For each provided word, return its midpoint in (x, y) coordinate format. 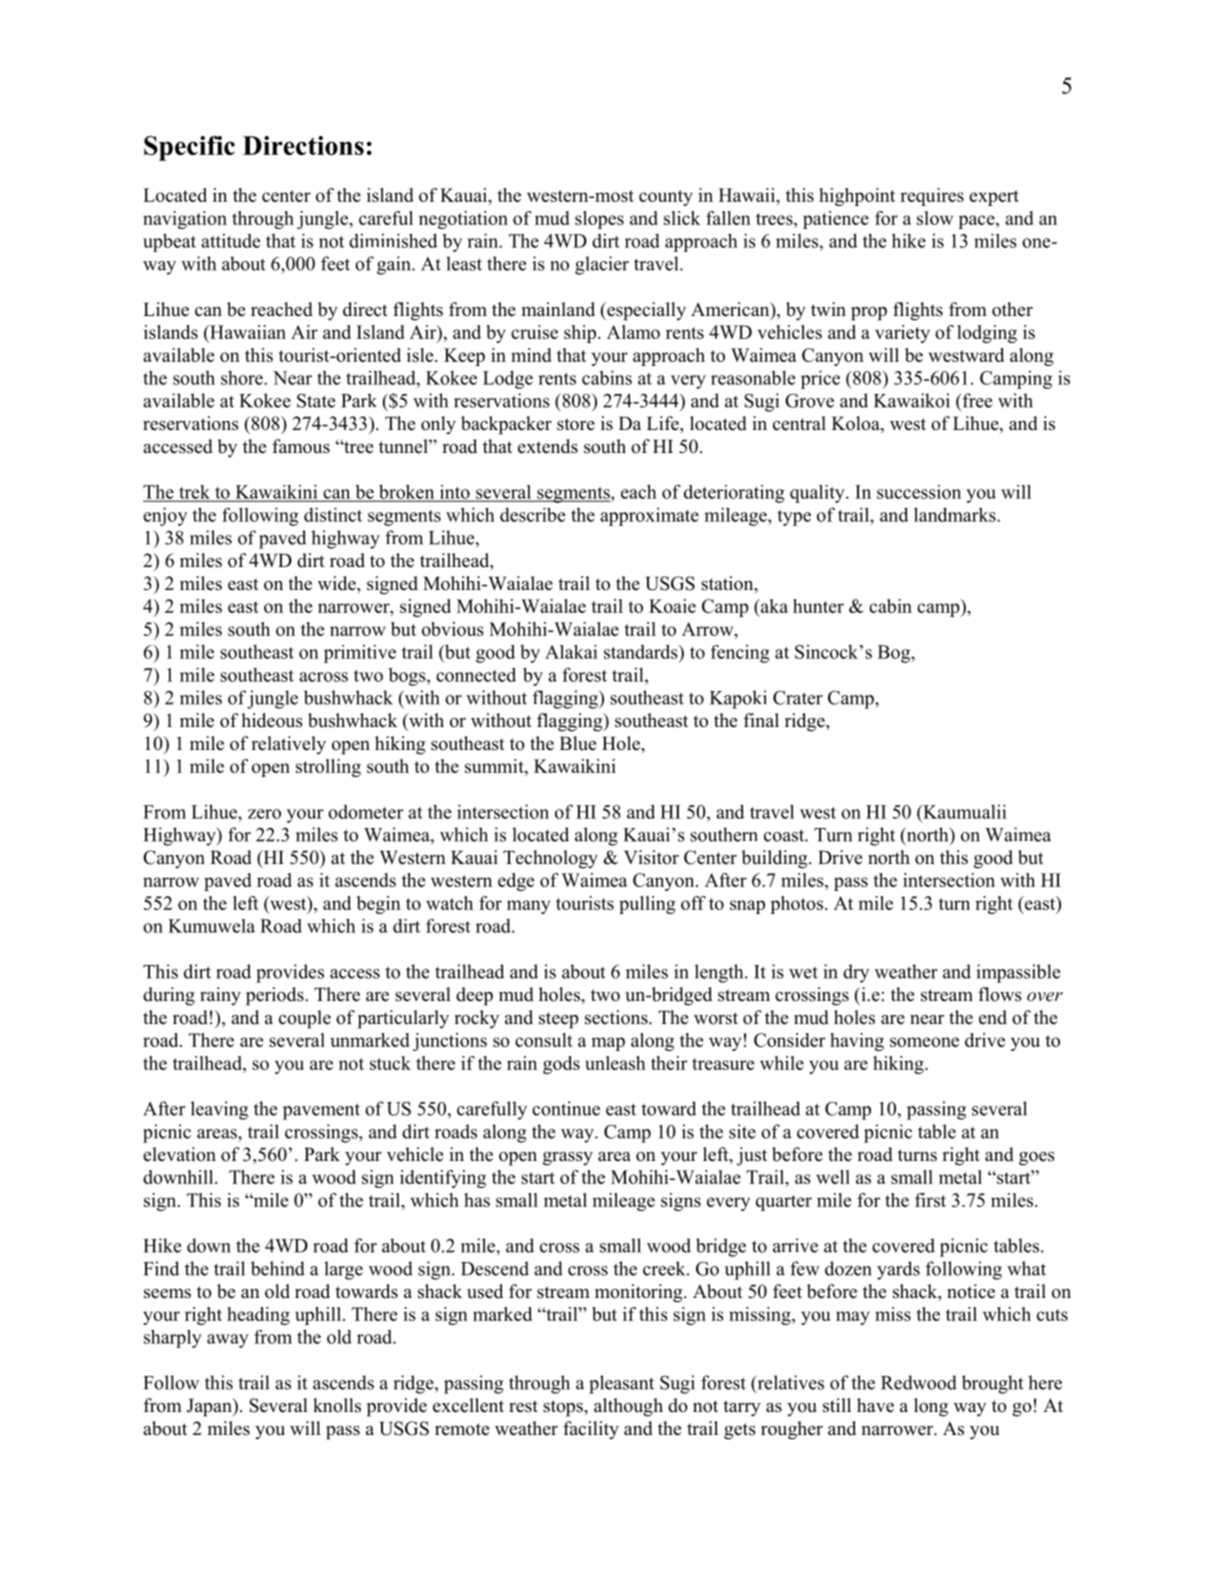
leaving (219, 1110)
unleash (615, 1063)
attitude (230, 240)
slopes (599, 220)
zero (264, 814)
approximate (649, 516)
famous (301, 446)
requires (932, 197)
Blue (578, 743)
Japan (210, 1407)
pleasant (621, 1384)
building (775, 859)
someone (924, 1042)
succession (919, 492)
